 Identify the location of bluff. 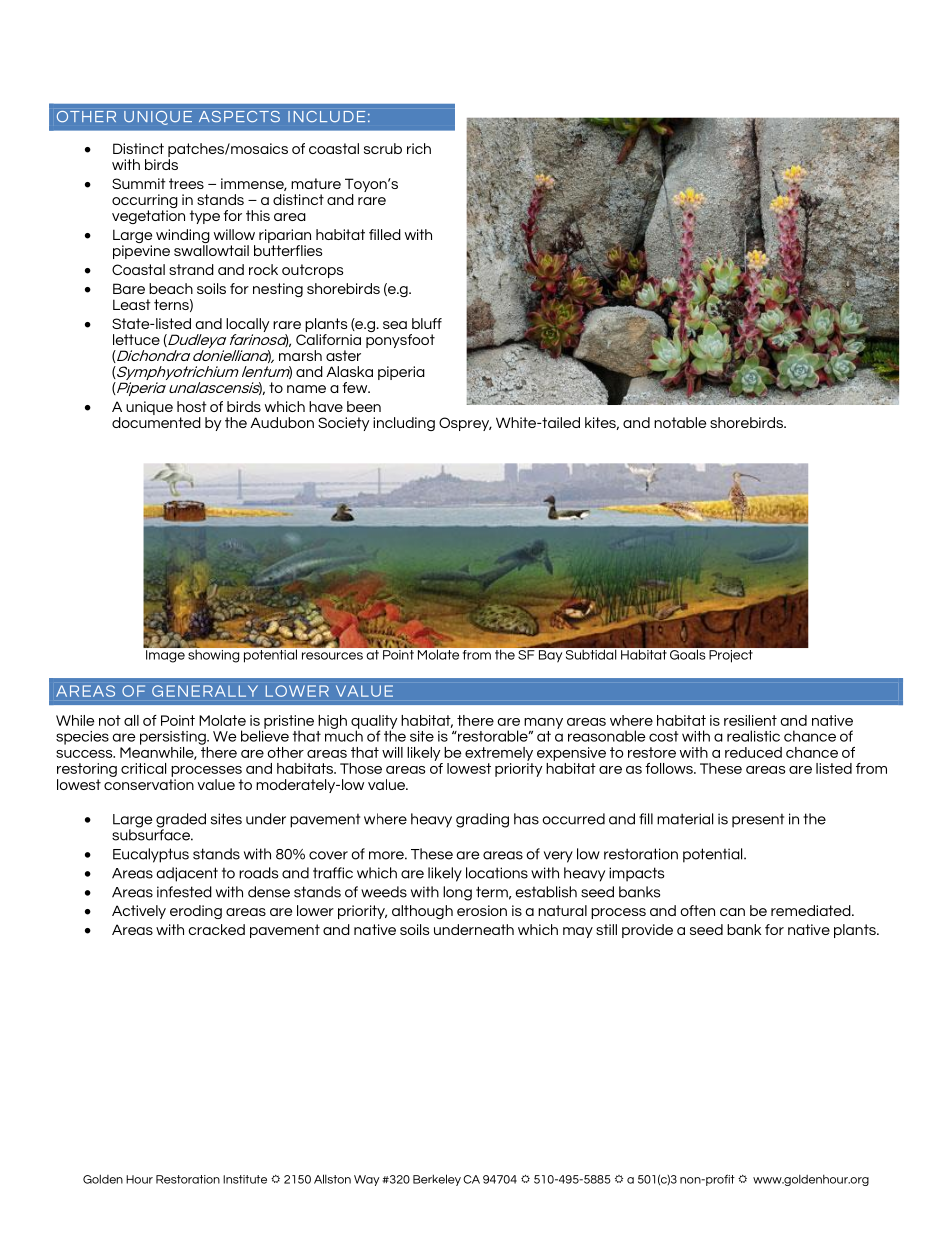
(427, 323).
